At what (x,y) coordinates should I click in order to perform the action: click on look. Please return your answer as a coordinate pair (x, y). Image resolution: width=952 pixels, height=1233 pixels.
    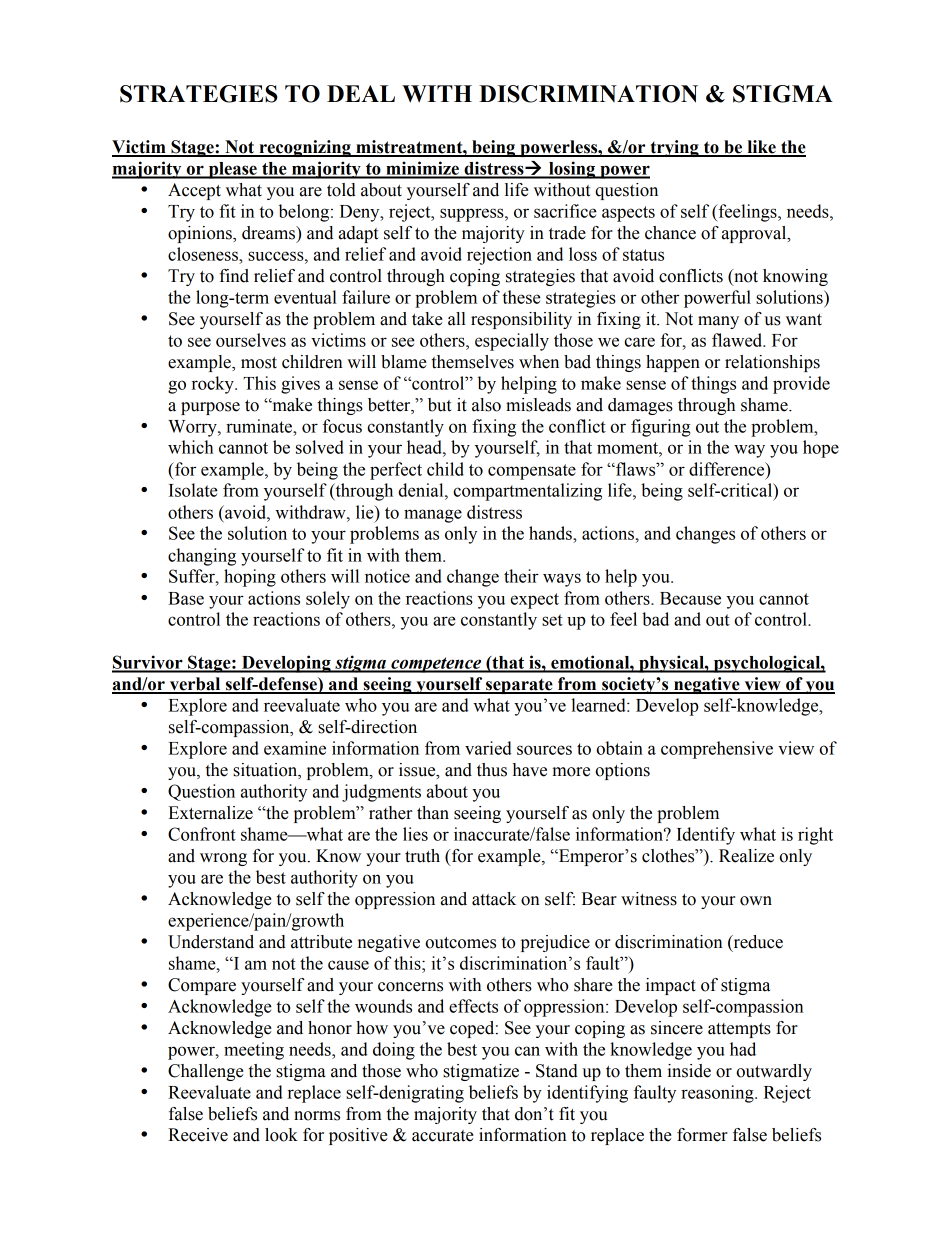
    Looking at the image, I should click on (281, 1135).
